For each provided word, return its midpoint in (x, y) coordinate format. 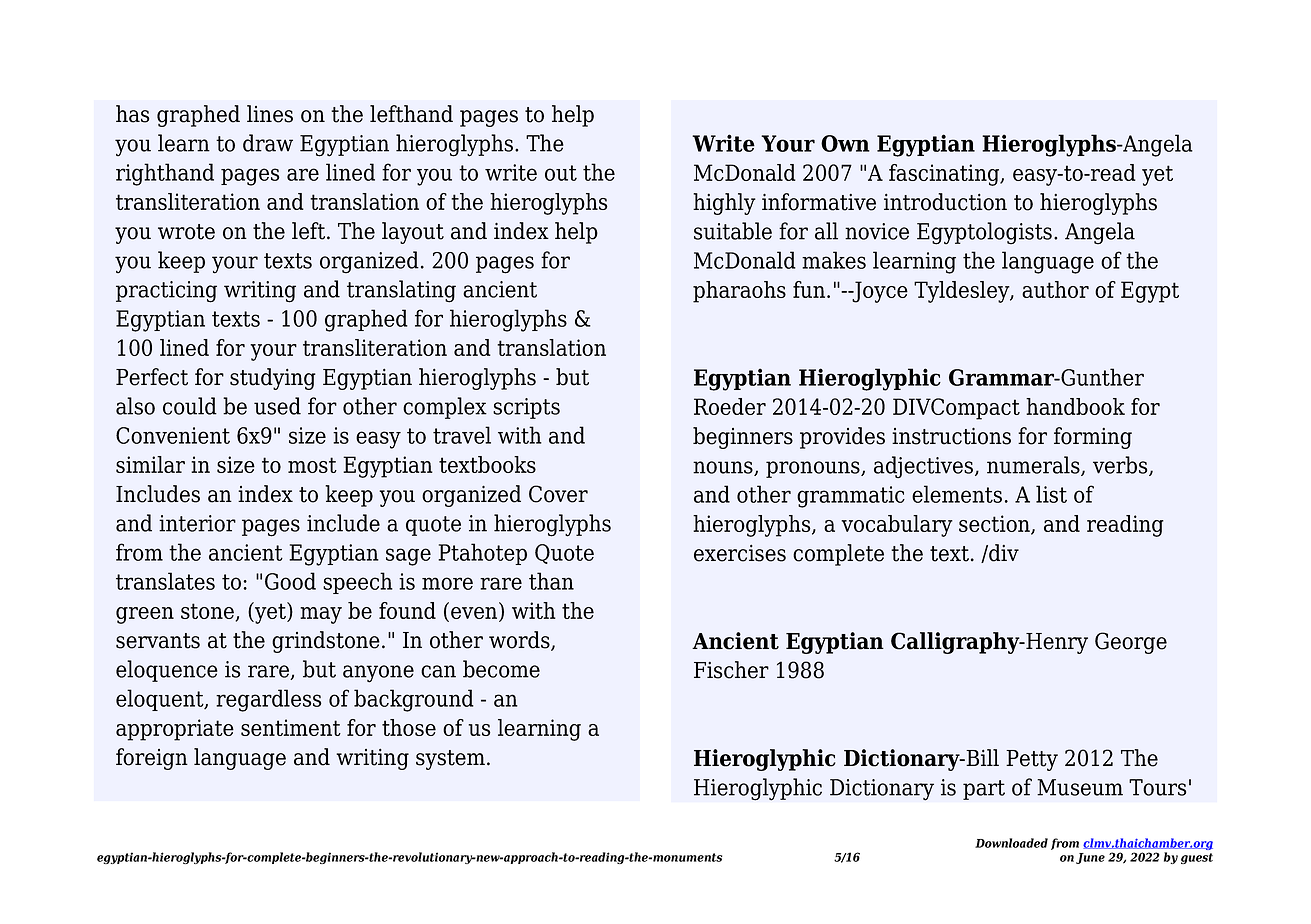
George (1131, 643)
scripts (526, 408)
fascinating (945, 175)
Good (290, 581)
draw (268, 143)
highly (724, 204)
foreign (152, 759)
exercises (740, 553)
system (450, 760)
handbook (1075, 406)
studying (273, 379)
